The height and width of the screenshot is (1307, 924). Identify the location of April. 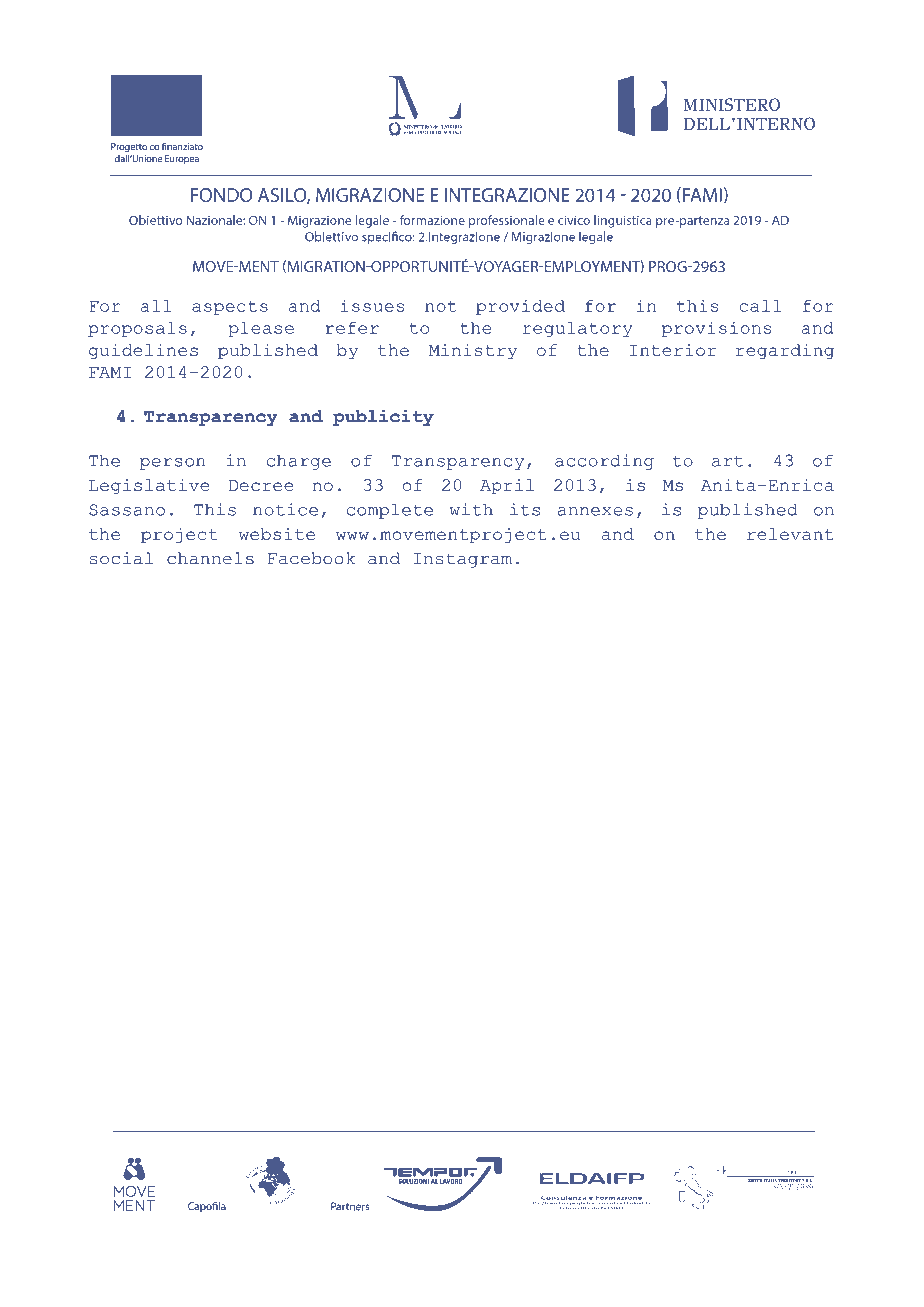
(507, 487).
